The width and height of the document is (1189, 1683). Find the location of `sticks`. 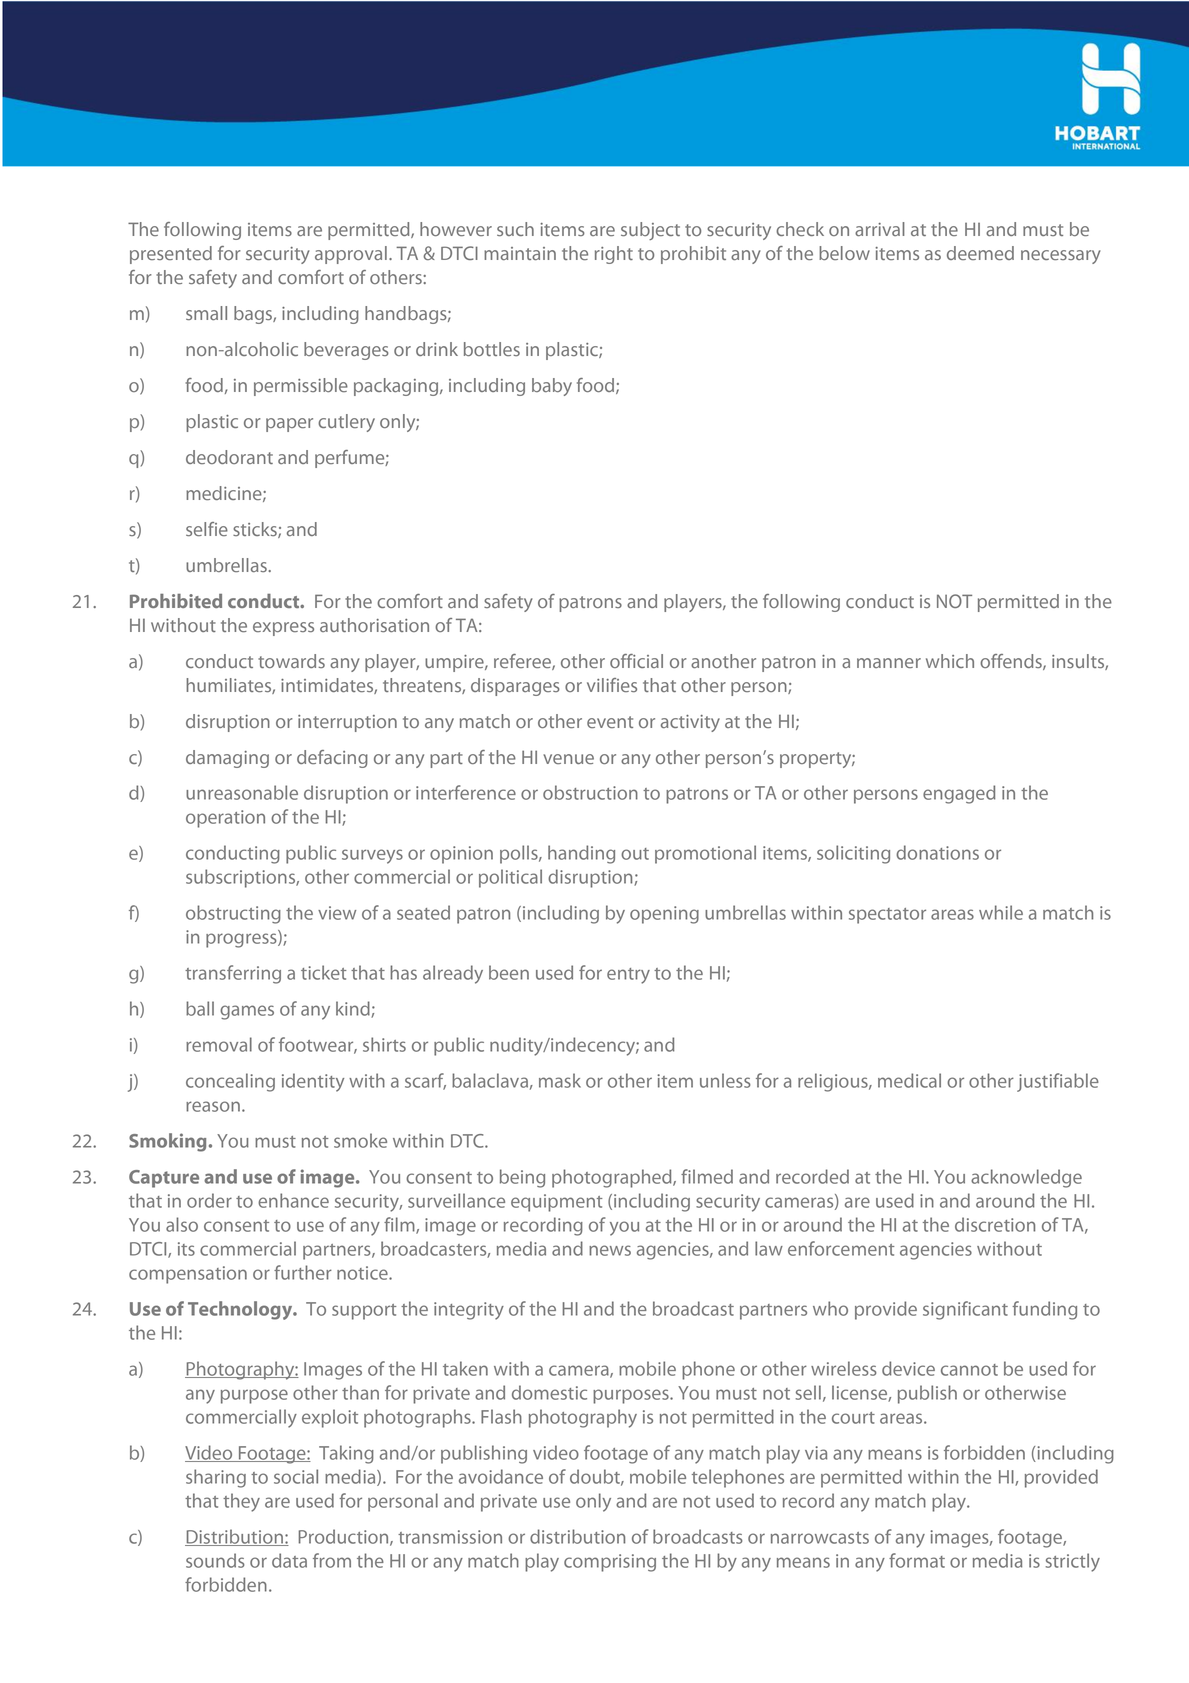

sticks is located at coordinates (256, 530).
